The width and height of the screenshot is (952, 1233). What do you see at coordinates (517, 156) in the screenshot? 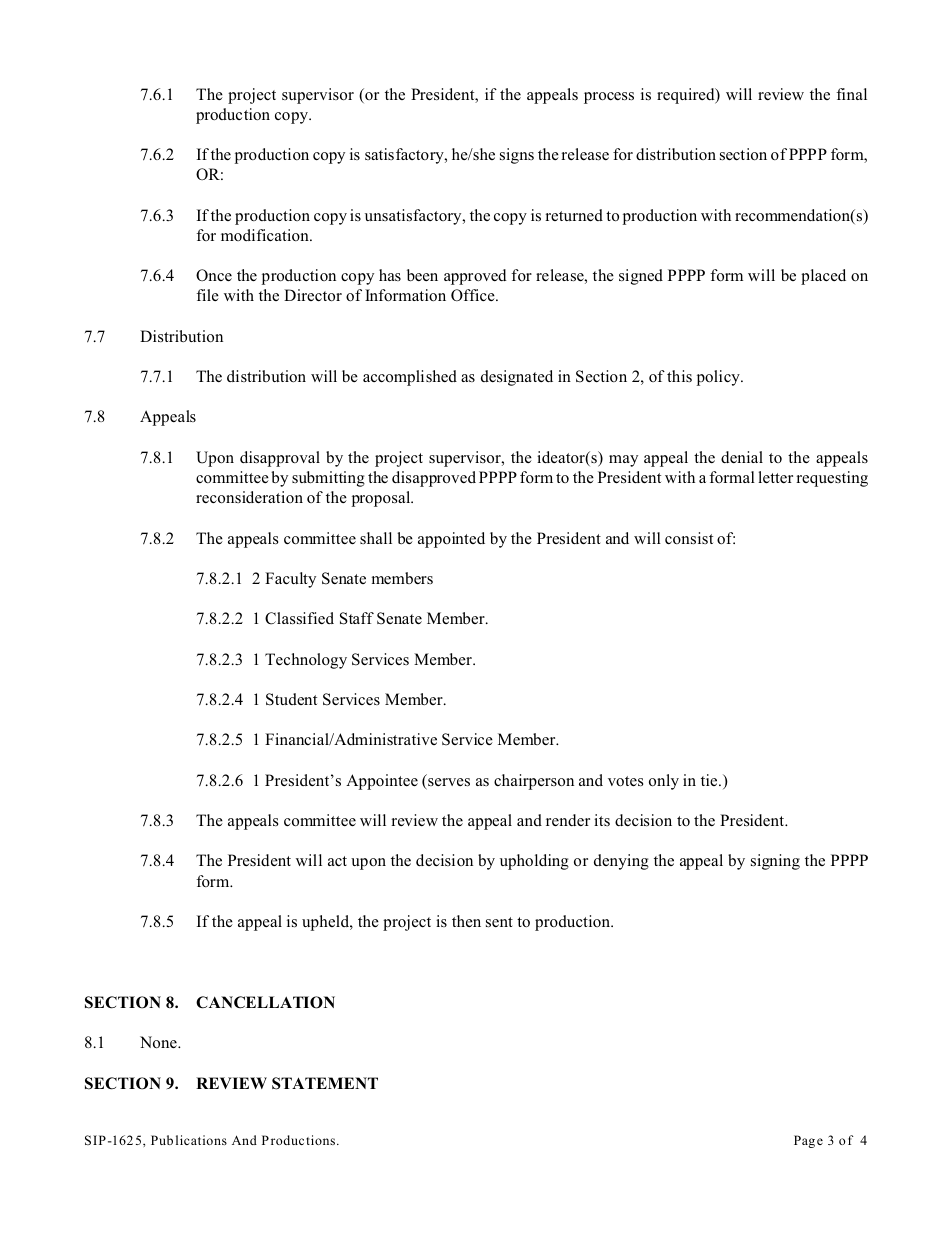
I see `signs` at bounding box center [517, 156].
